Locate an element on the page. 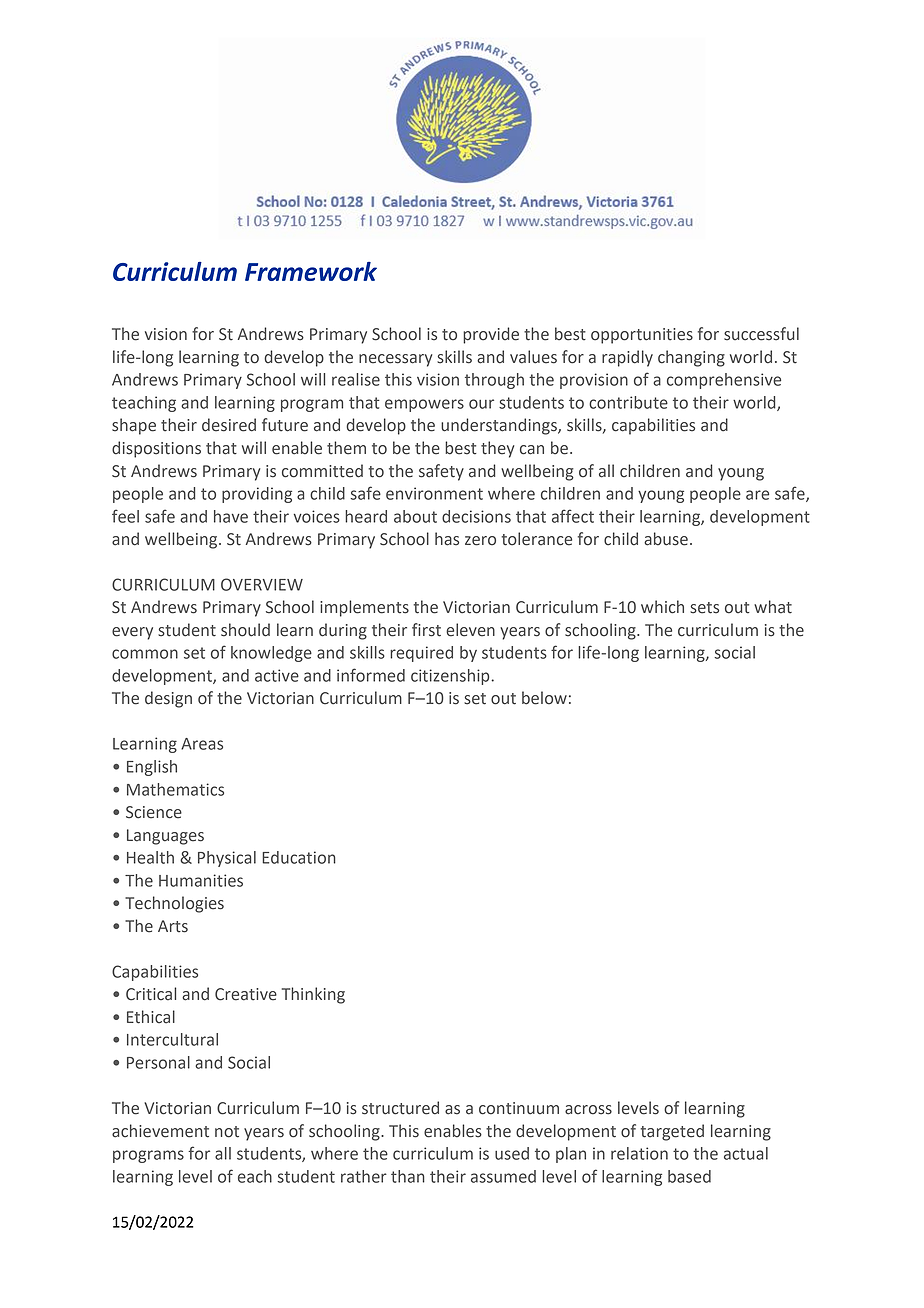  opportunities is located at coordinates (642, 336).
